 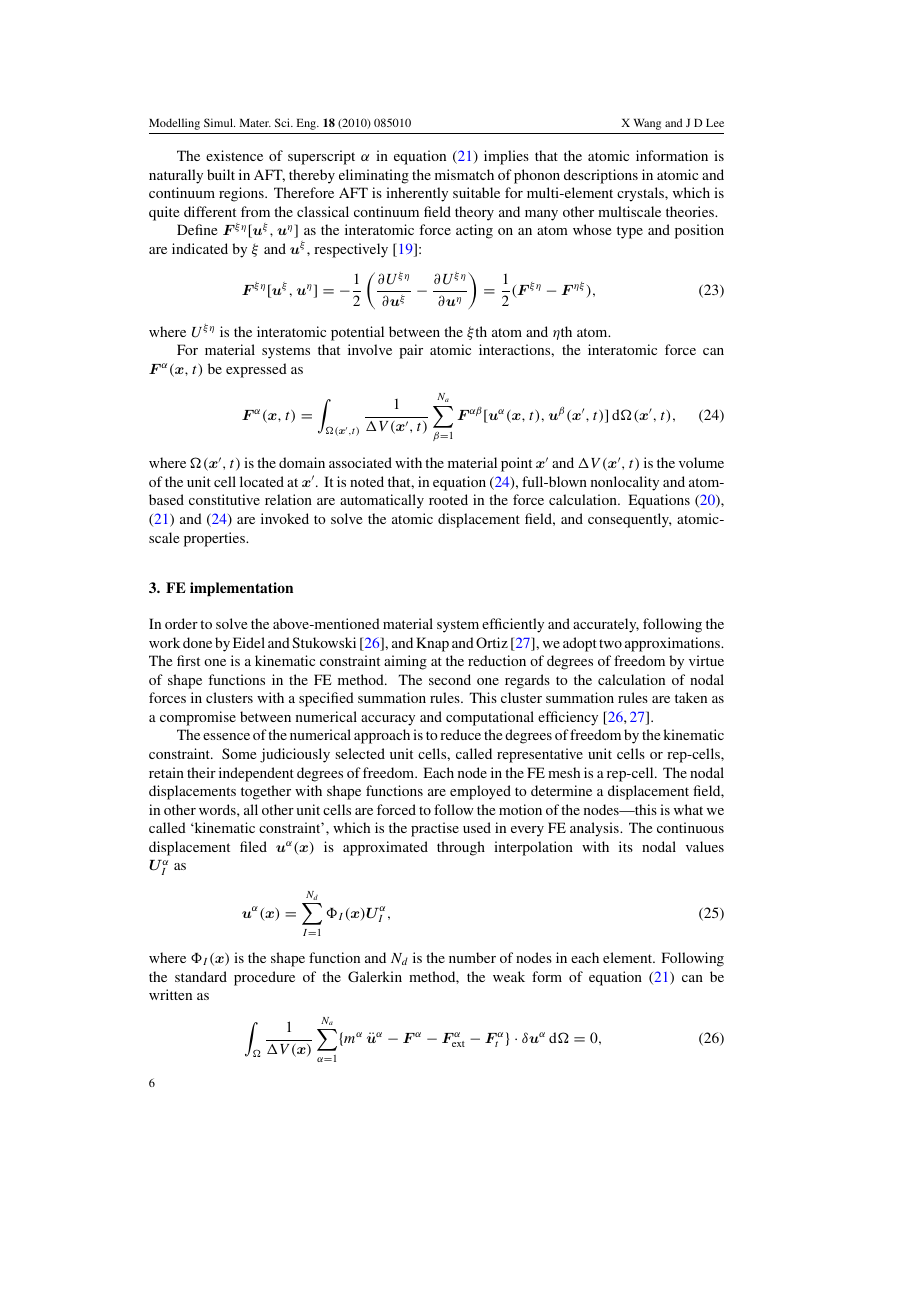 What do you see at coordinates (266, 792) in the screenshot?
I see `together` at bounding box center [266, 792].
